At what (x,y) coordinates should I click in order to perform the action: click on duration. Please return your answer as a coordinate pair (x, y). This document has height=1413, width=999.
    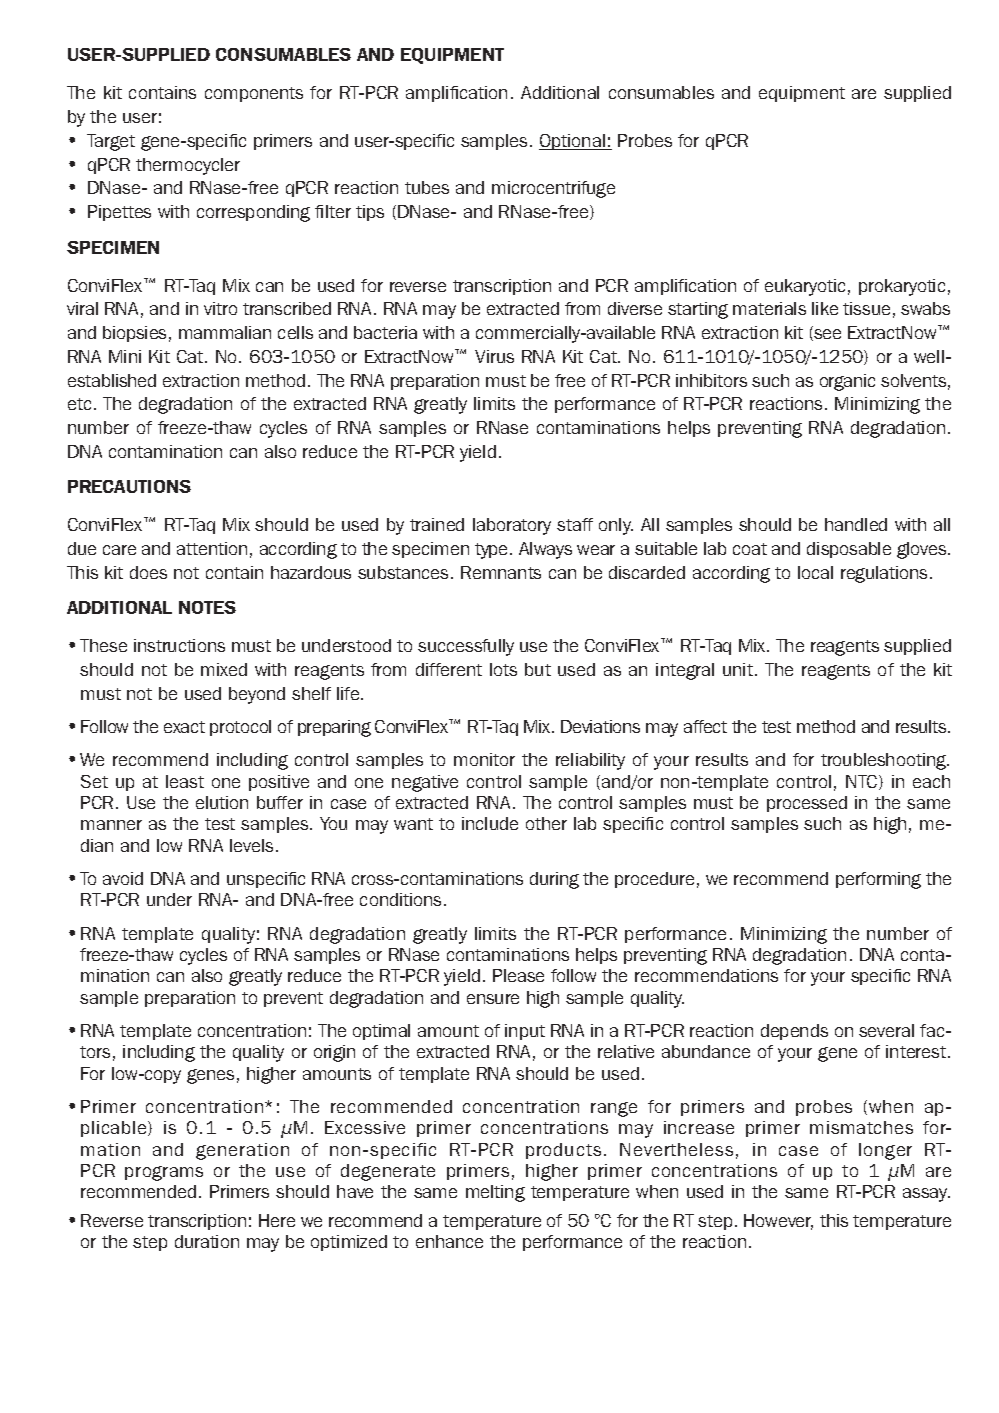
    Looking at the image, I should click on (207, 1241).
